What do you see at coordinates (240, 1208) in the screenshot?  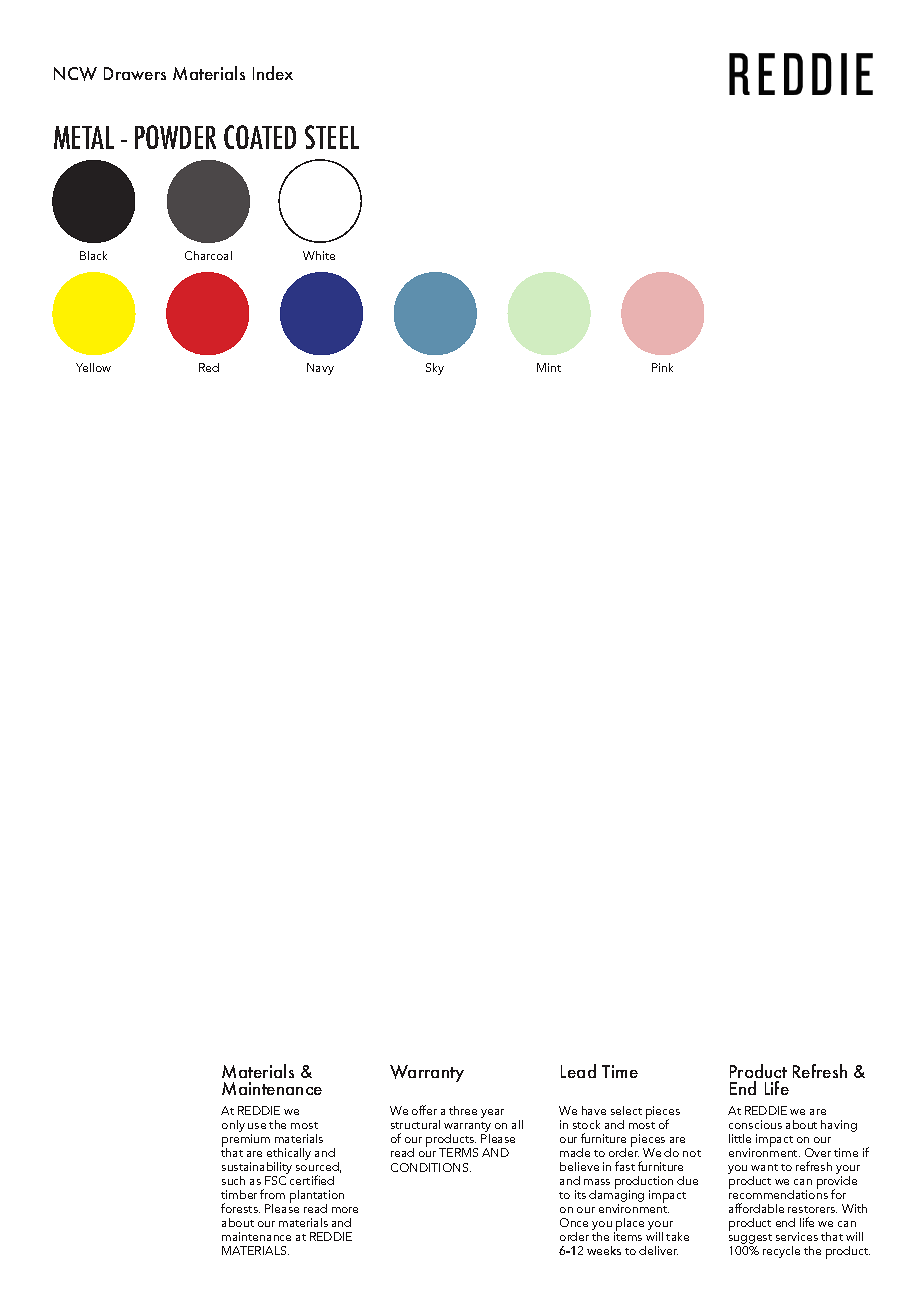 I see `forests` at bounding box center [240, 1208].
